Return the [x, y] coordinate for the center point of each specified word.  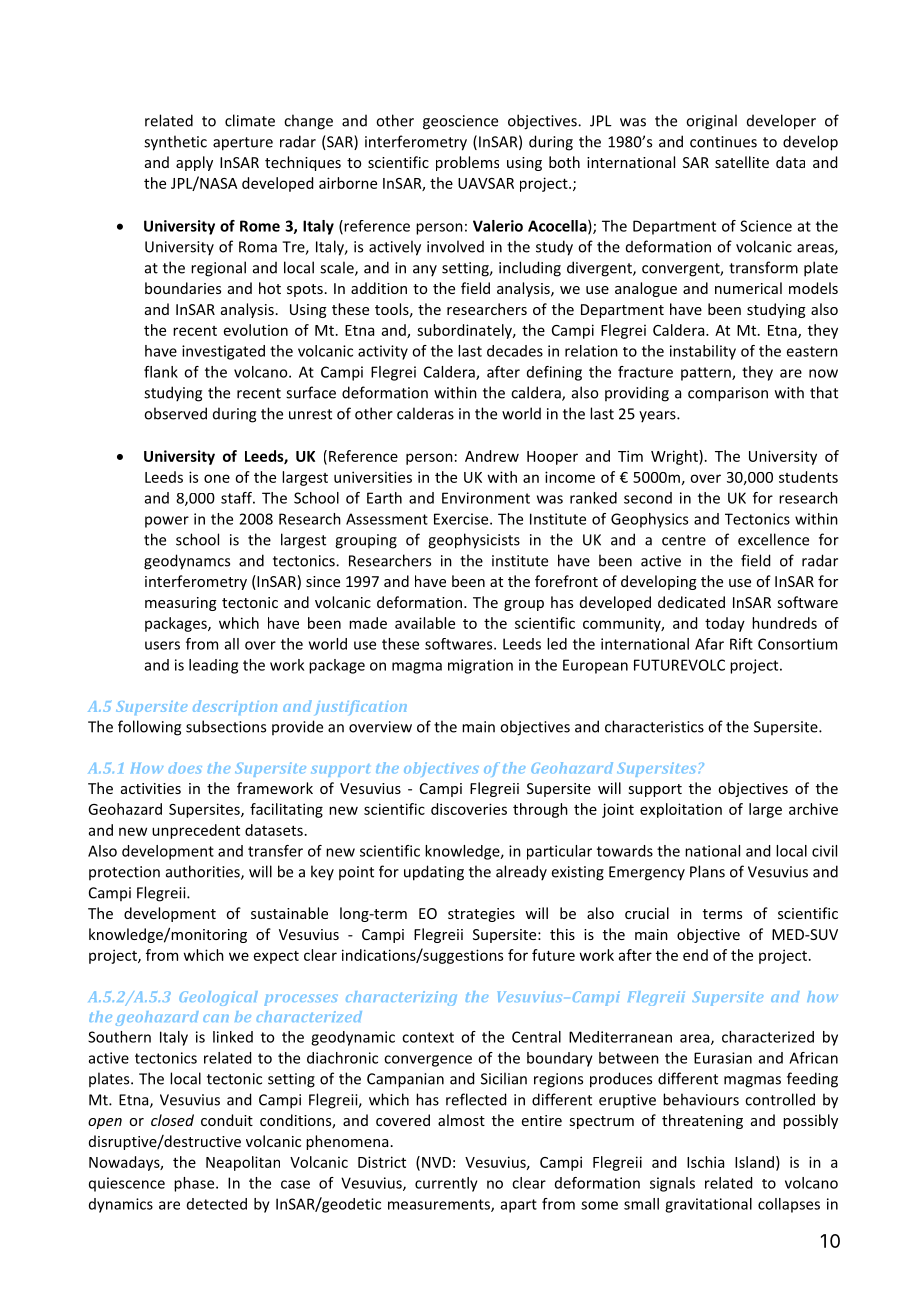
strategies [481, 915]
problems [467, 163]
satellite [742, 162]
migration [480, 666]
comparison [728, 394]
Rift [741, 644]
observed [175, 413]
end [695, 955]
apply [194, 163]
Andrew [492, 456]
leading [213, 666]
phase [195, 1184]
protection [124, 873]
